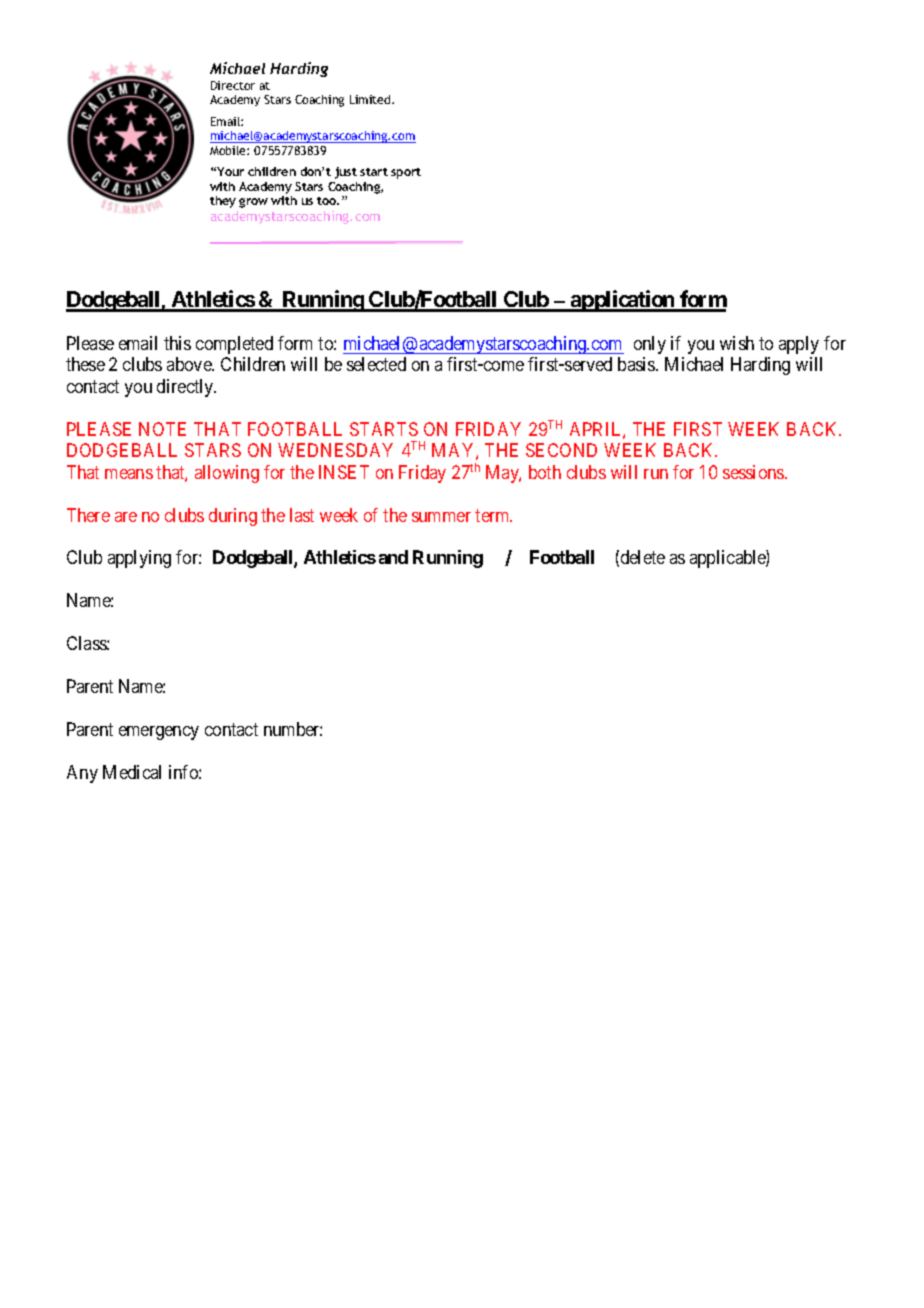  I want to click on NOTE, so click(162, 429).
